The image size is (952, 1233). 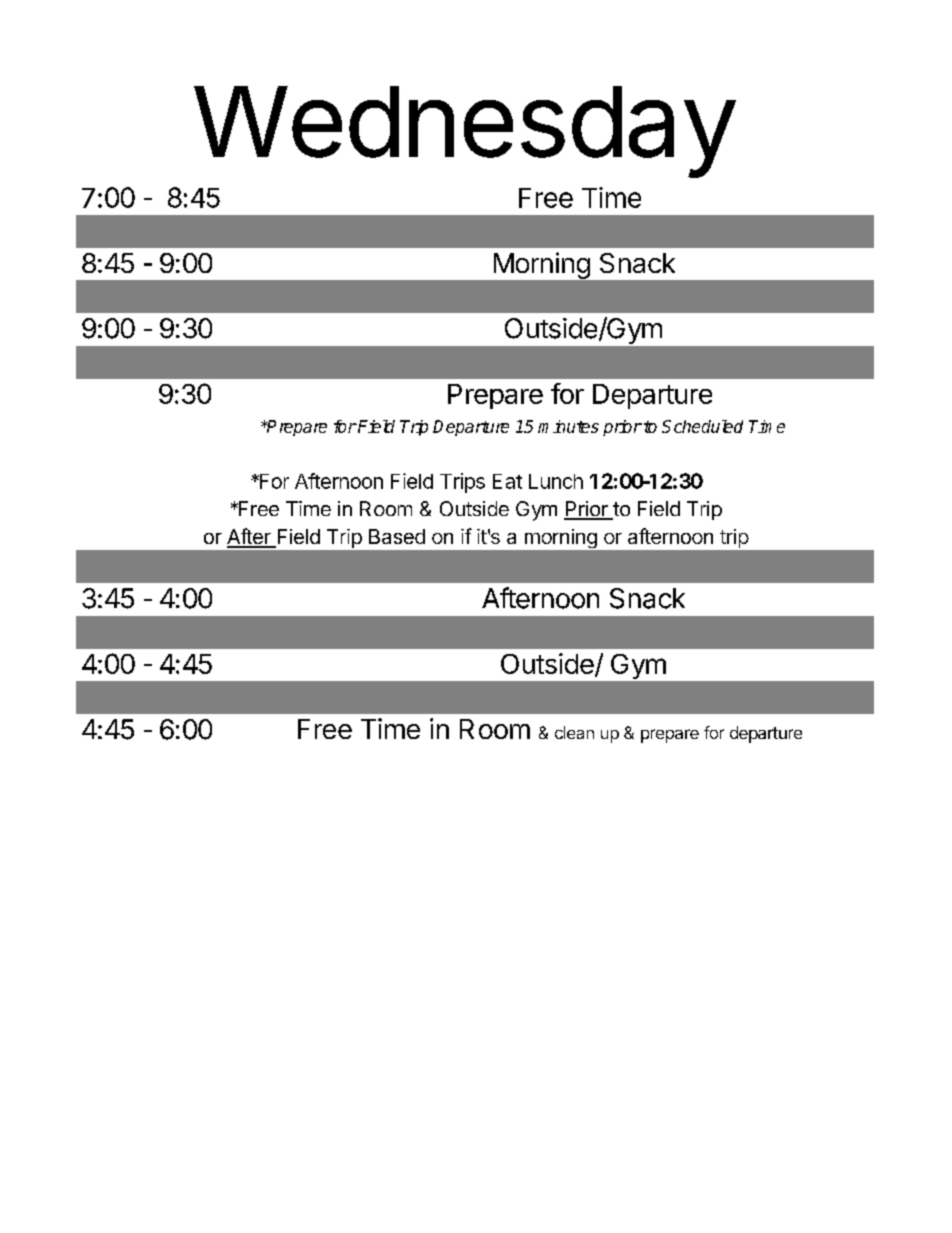 I want to click on Based, so click(x=397, y=536).
